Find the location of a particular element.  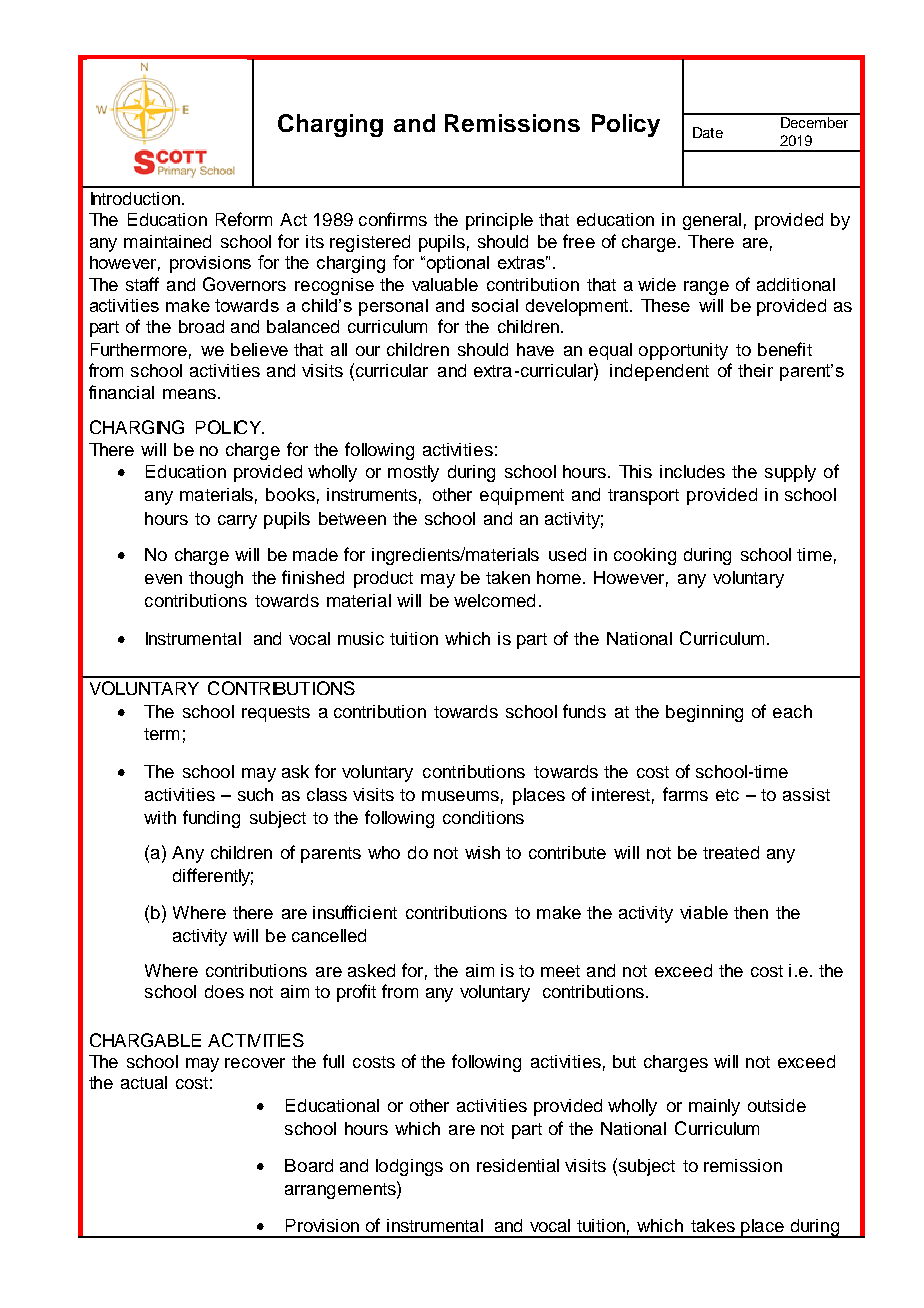

Board is located at coordinates (309, 1165).
